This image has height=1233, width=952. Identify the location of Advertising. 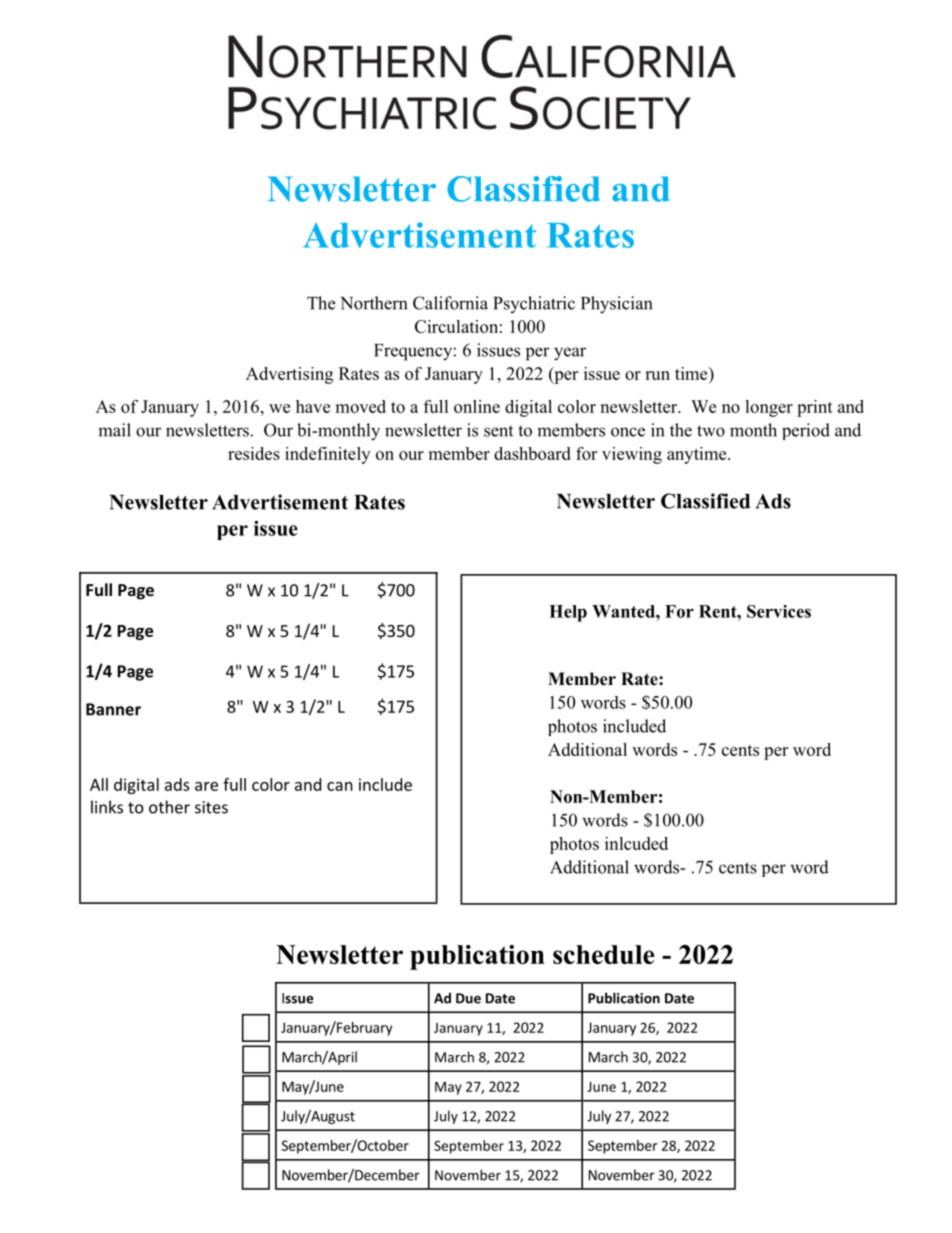
(289, 375).
